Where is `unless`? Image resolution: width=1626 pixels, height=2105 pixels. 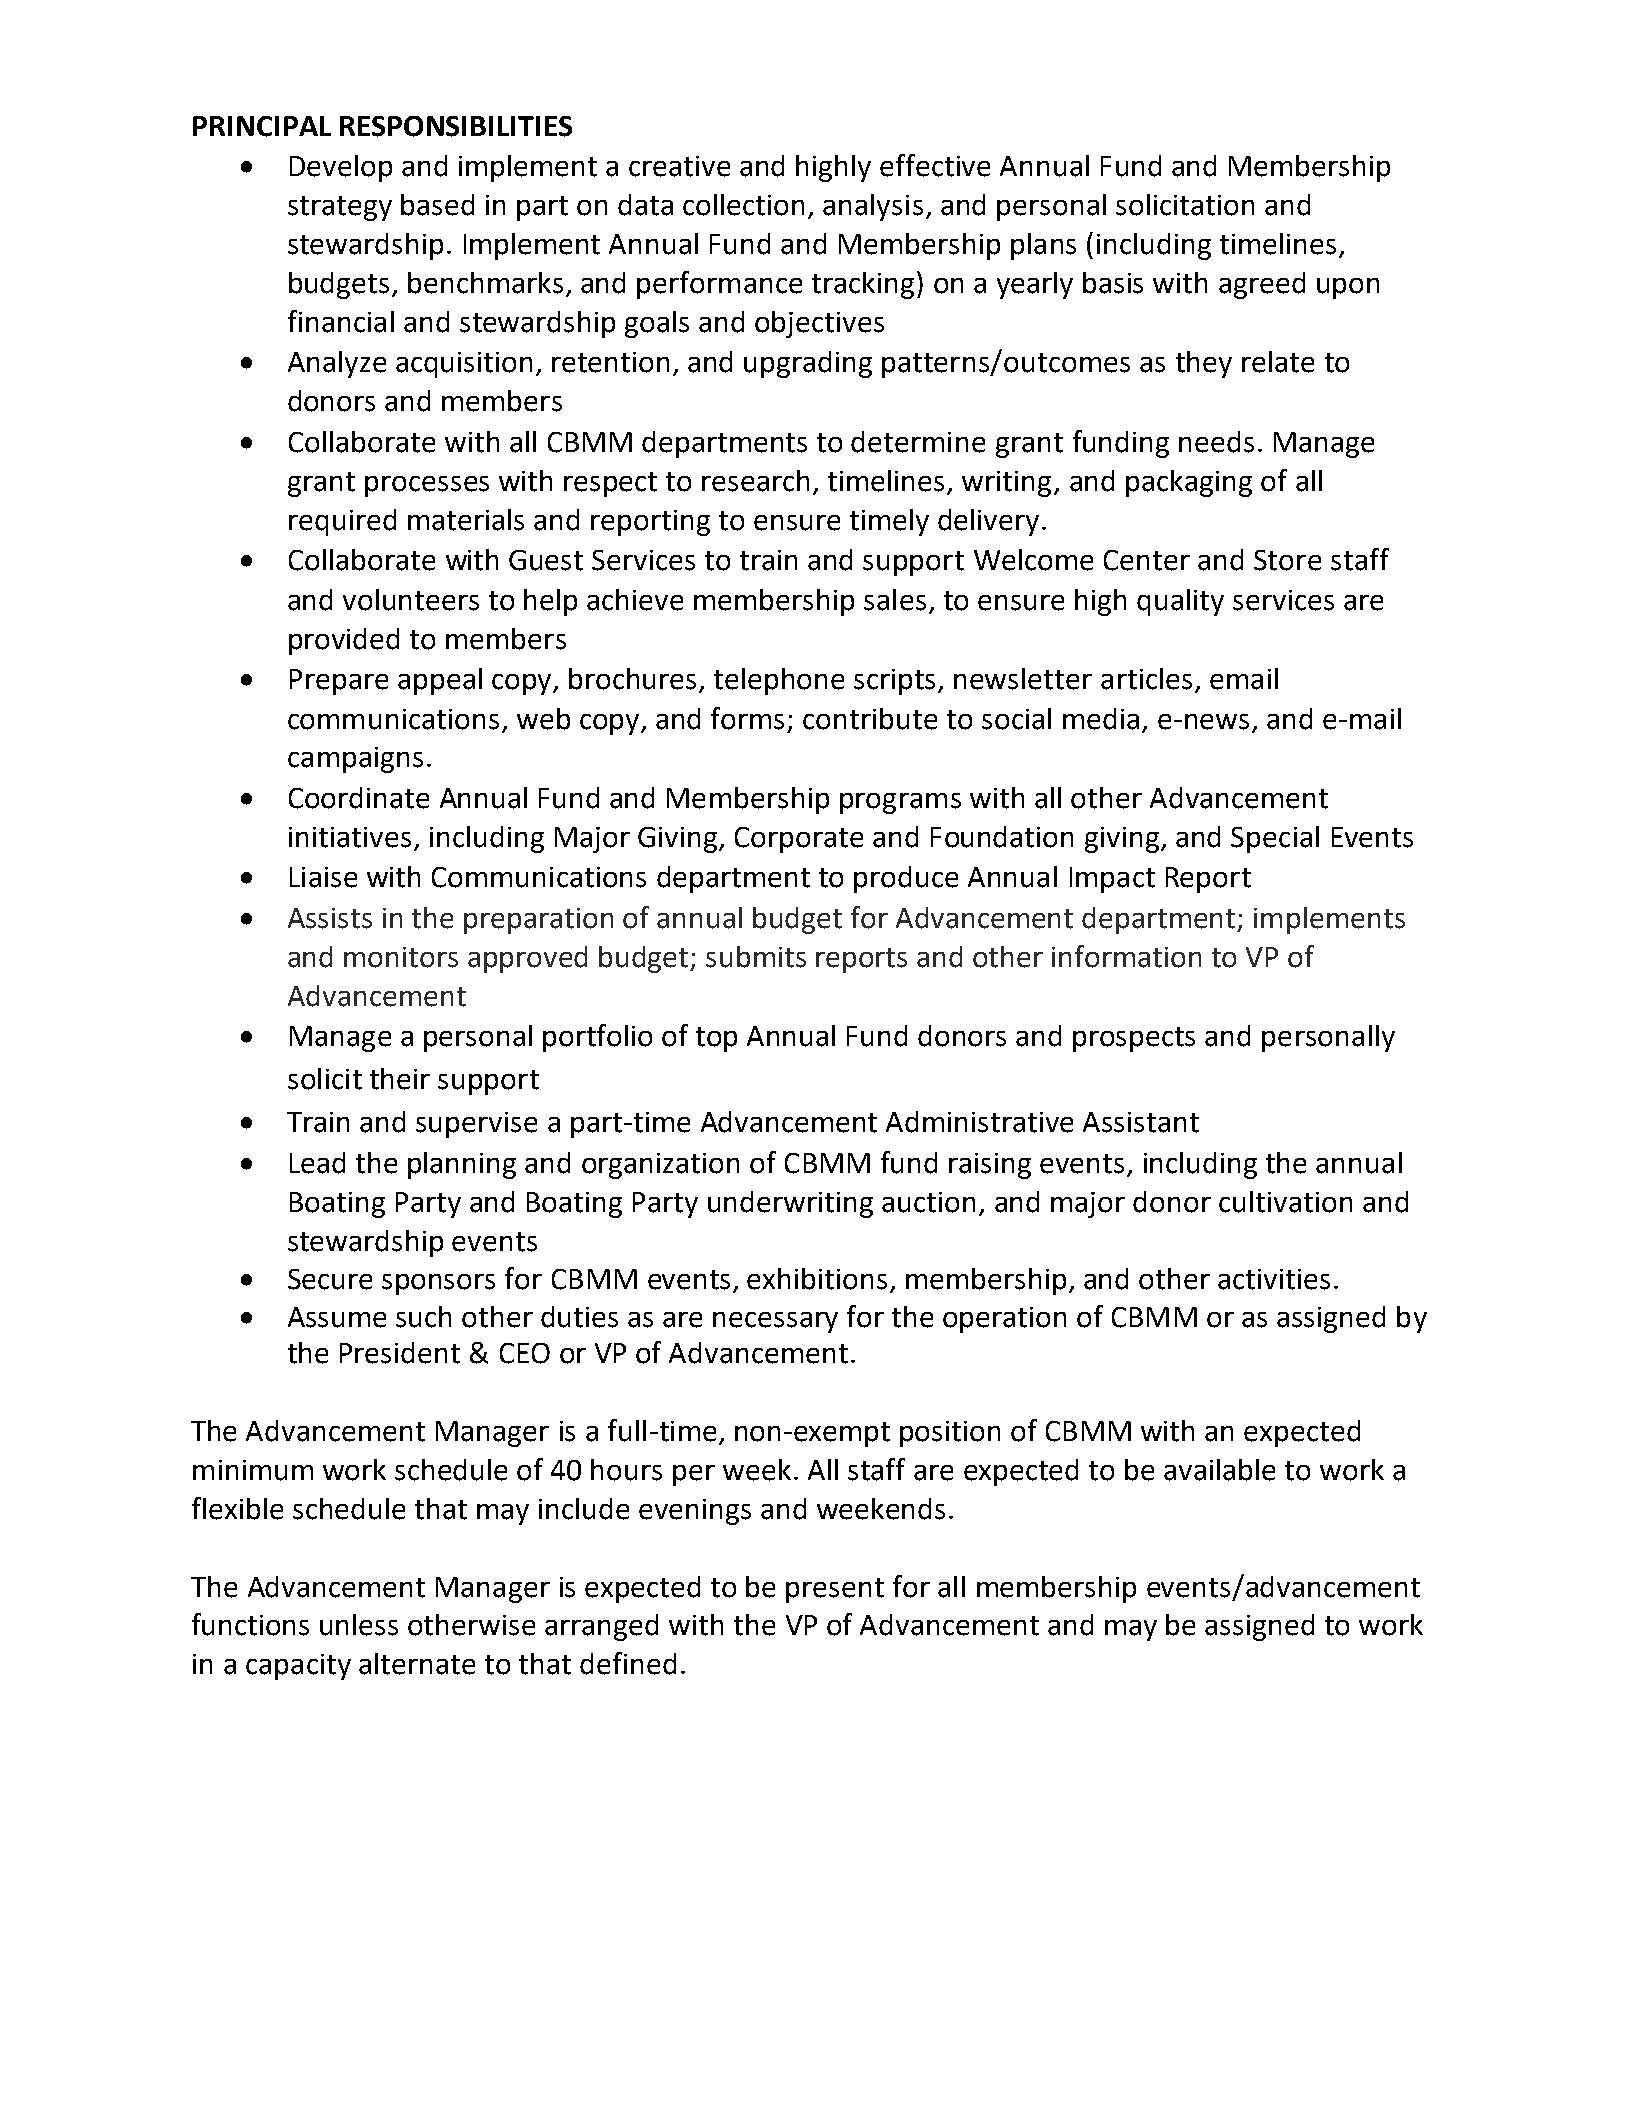
unless is located at coordinates (359, 1625).
